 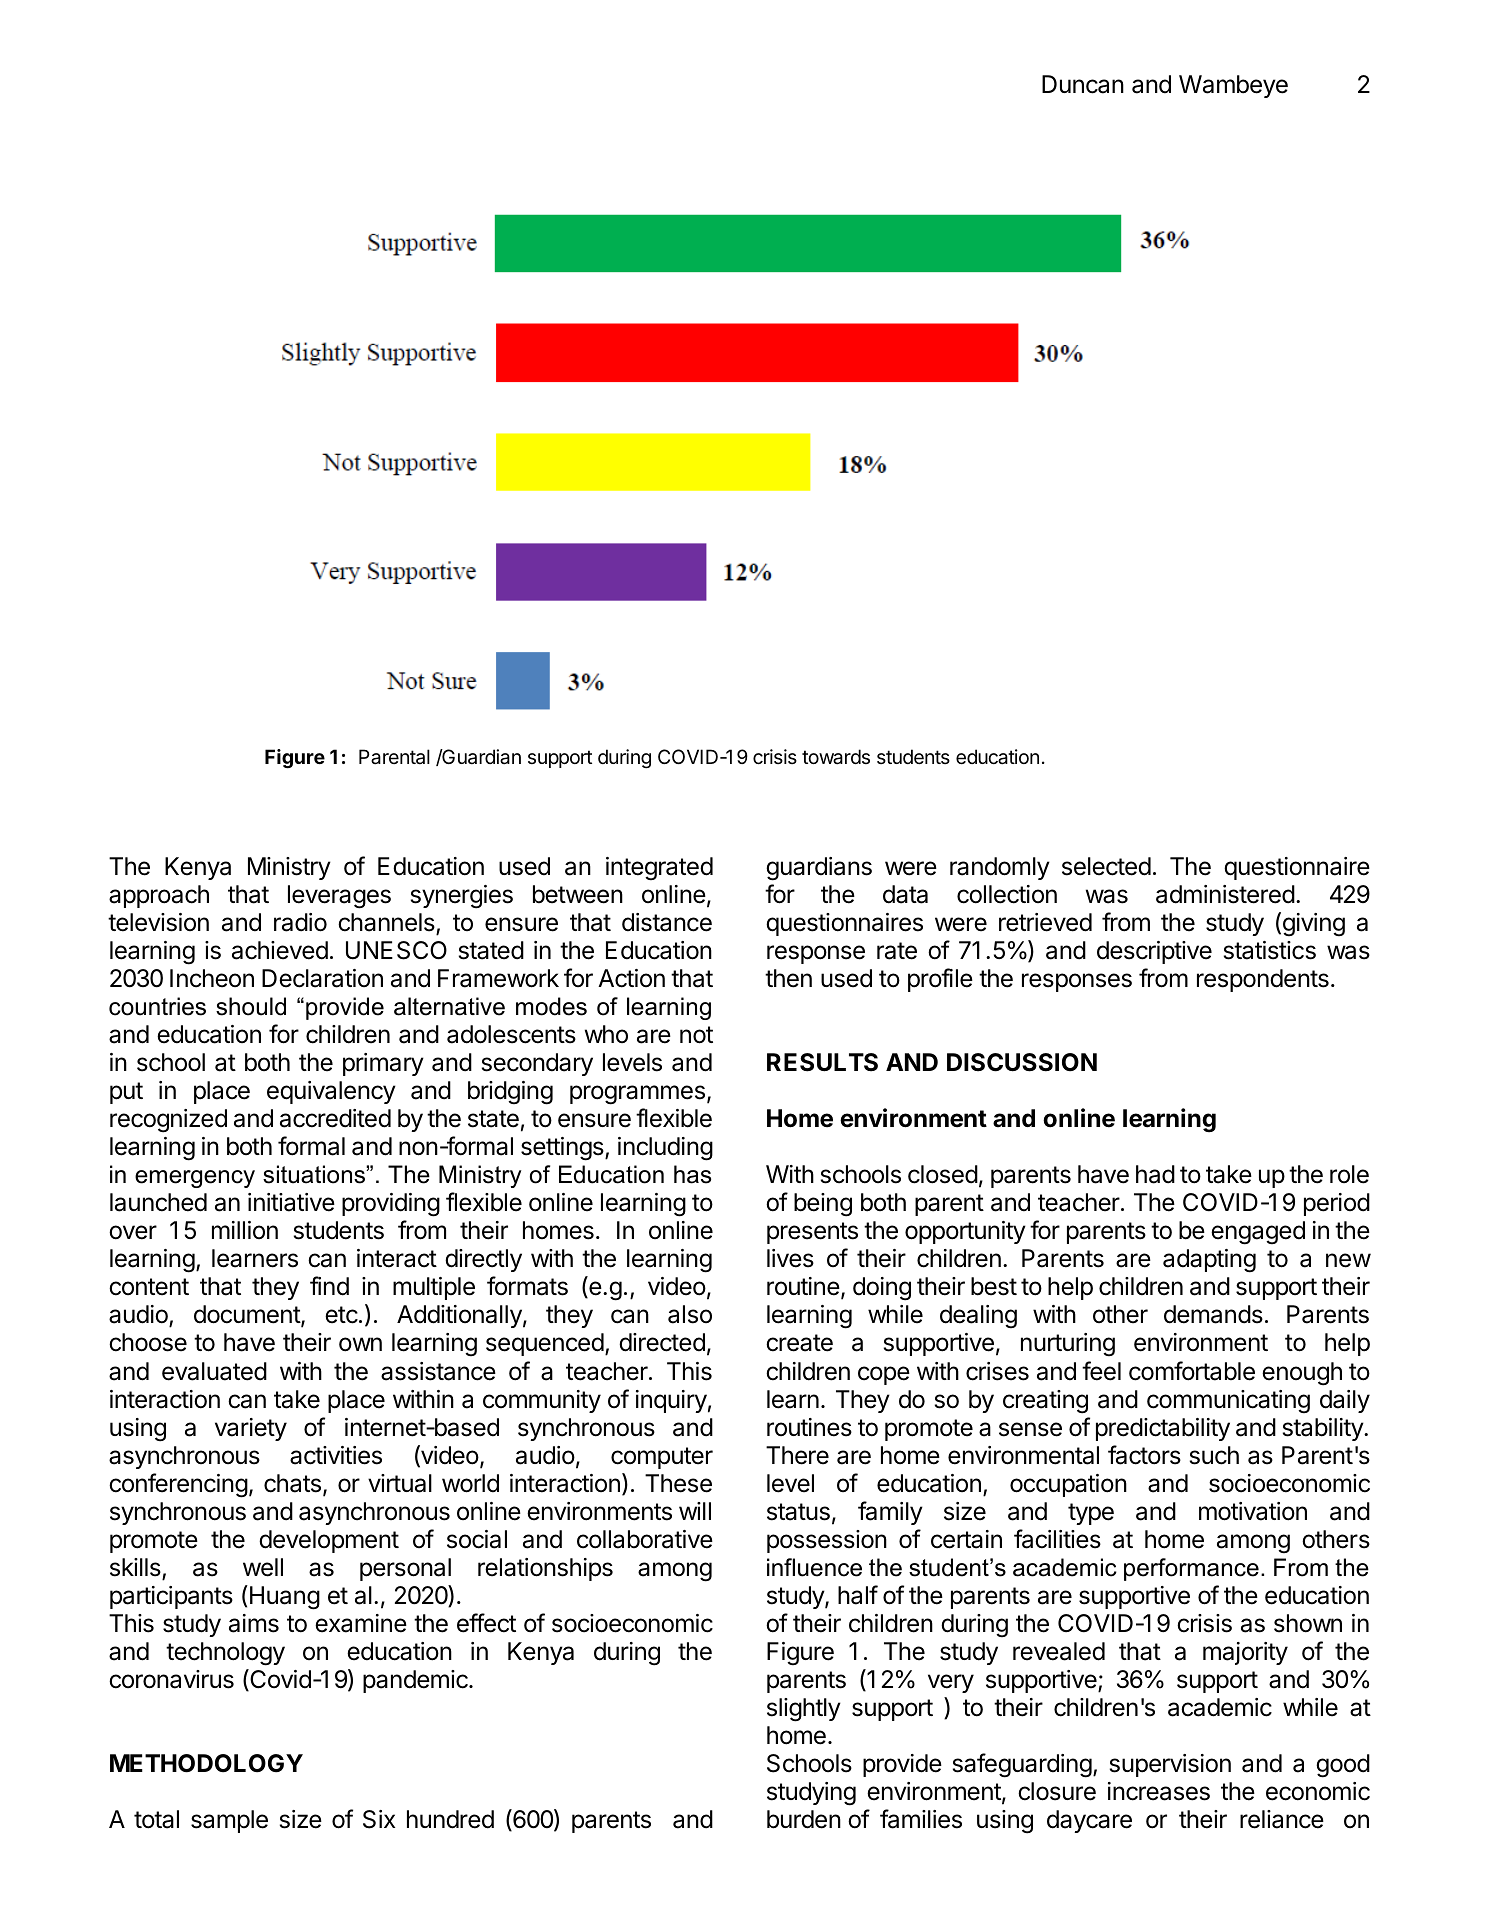 What do you see at coordinates (206, 1763) in the page?
I see `METHODOLOGY` at bounding box center [206, 1763].
